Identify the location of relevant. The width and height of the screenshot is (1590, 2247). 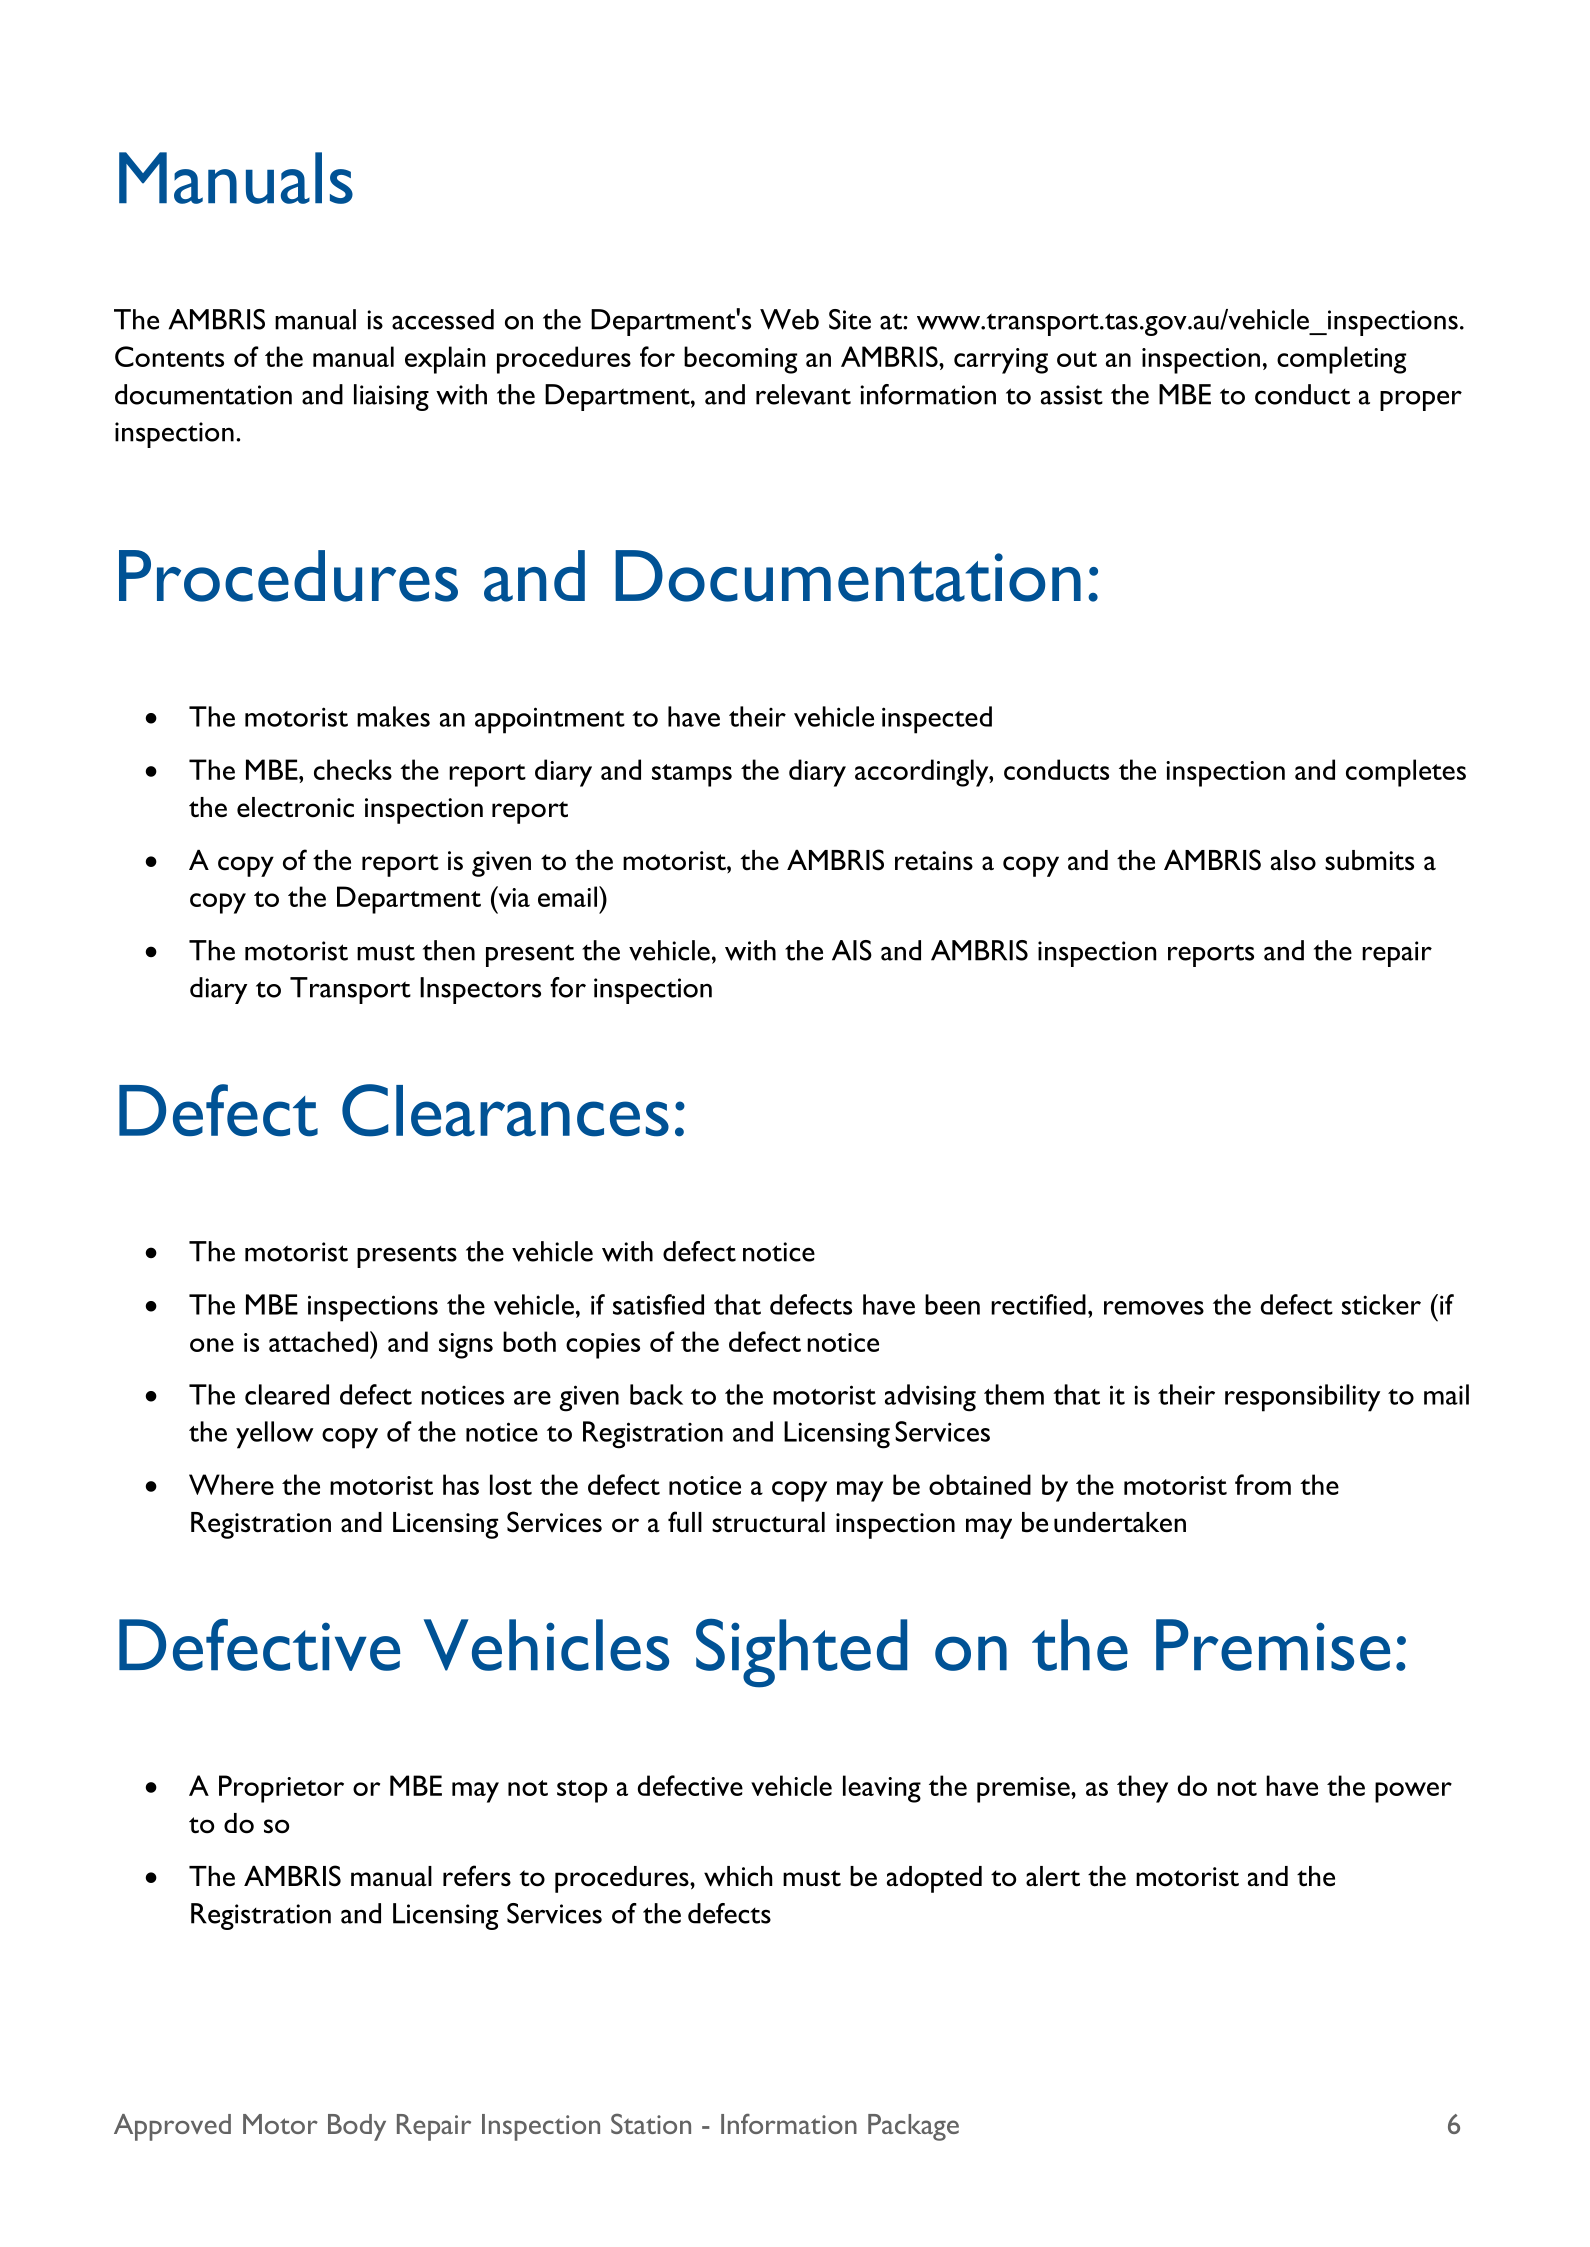
(803, 394).
